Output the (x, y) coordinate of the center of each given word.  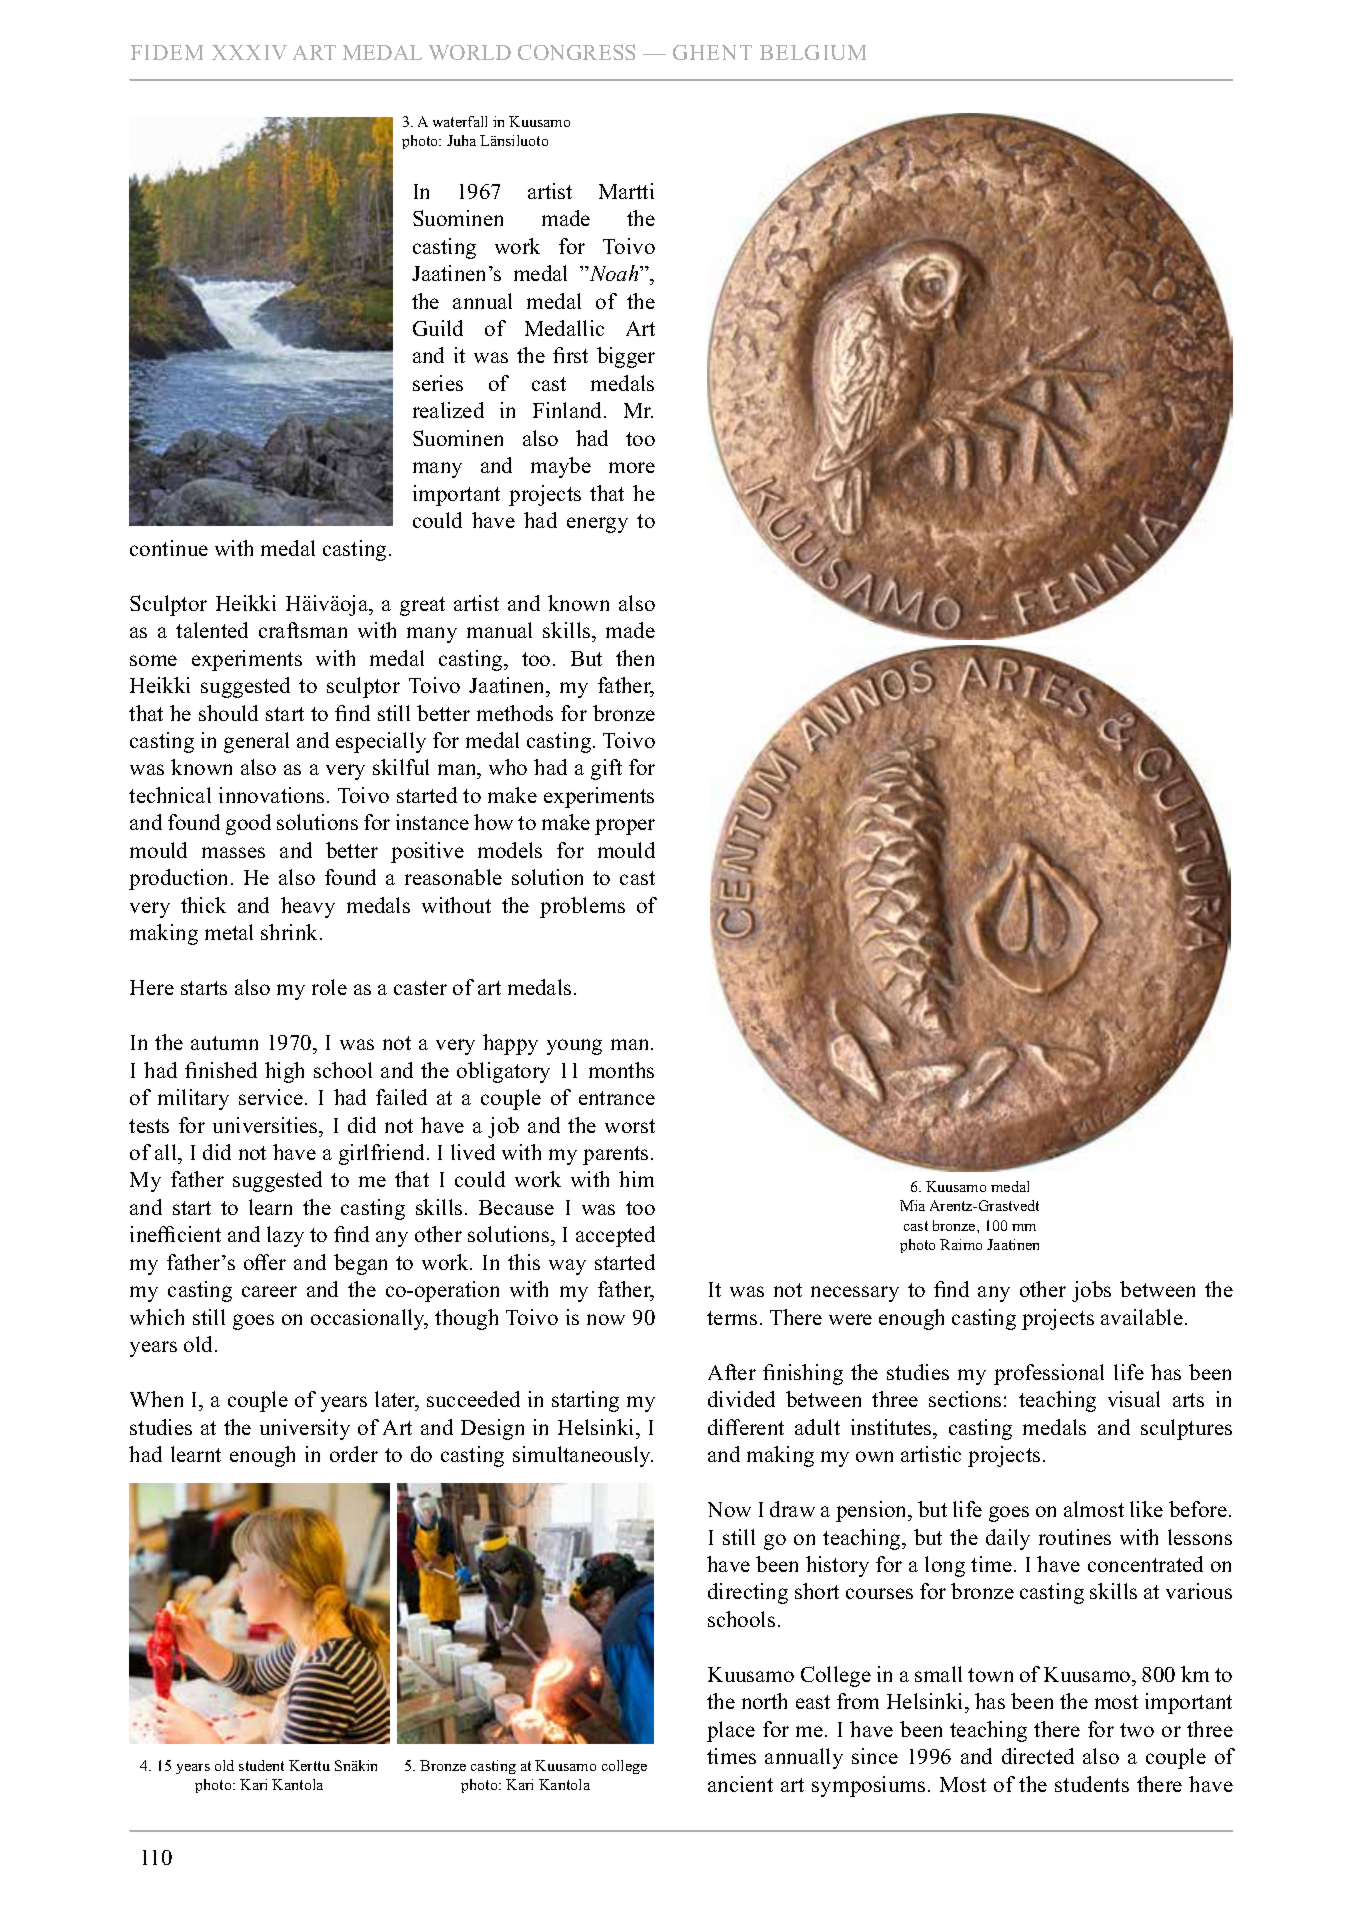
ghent (712, 52)
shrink (291, 932)
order (354, 1454)
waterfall (460, 121)
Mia (912, 1205)
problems (582, 907)
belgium (813, 52)
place (731, 1731)
